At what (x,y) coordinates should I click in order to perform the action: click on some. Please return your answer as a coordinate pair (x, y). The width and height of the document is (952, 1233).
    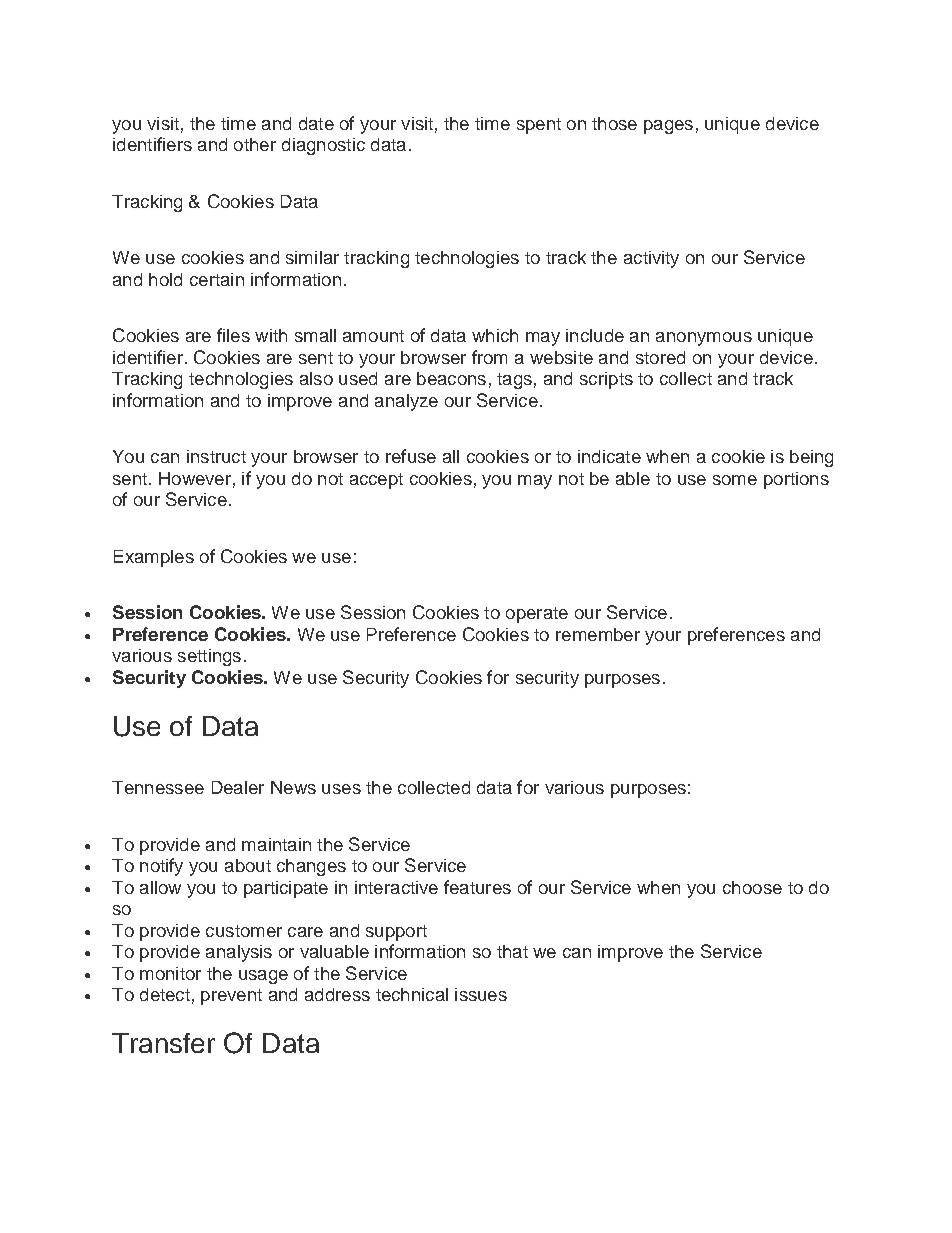
    Looking at the image, I should click on (735, 480).
